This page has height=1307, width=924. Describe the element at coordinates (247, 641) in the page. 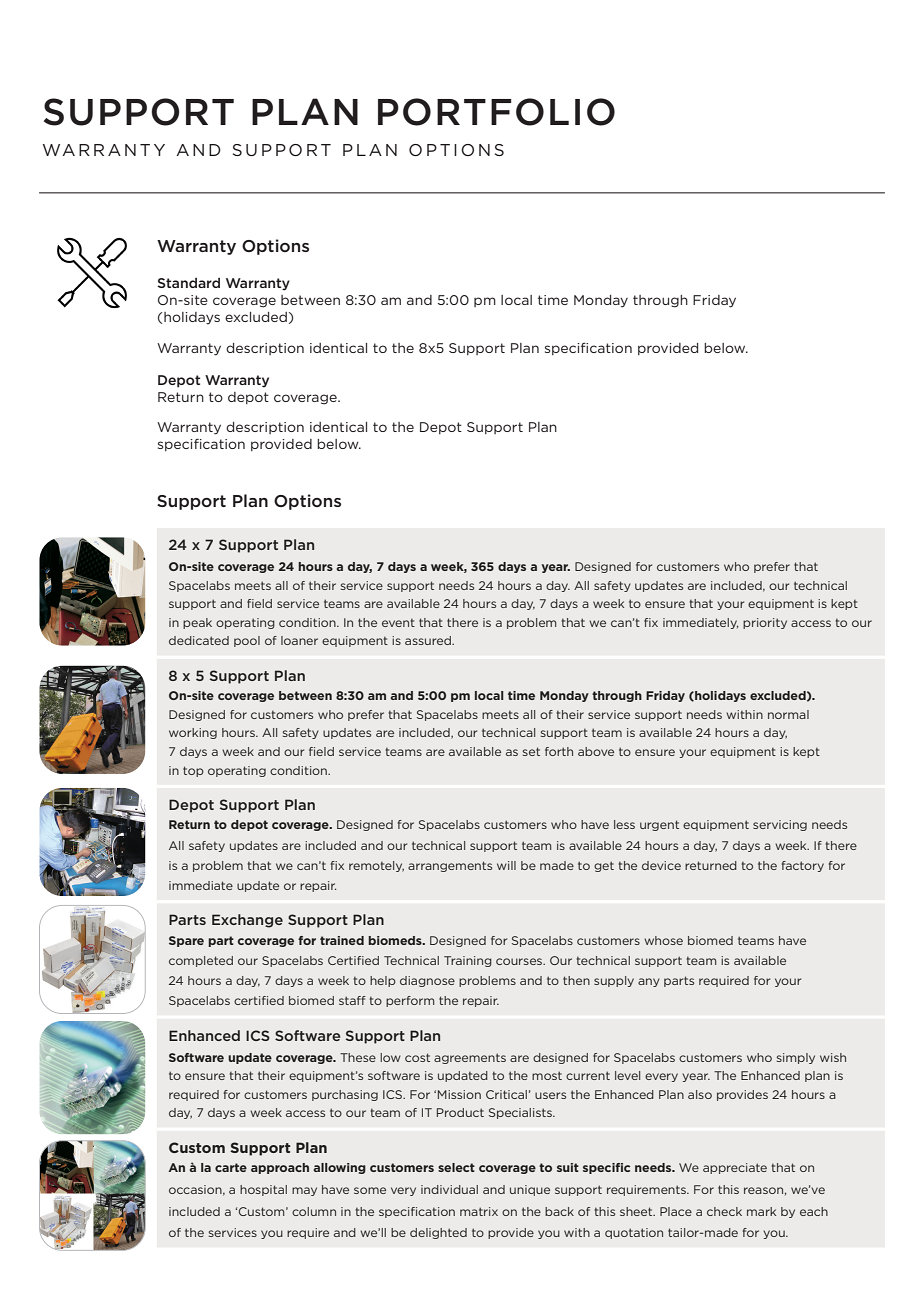

I see `pool` at that location.
